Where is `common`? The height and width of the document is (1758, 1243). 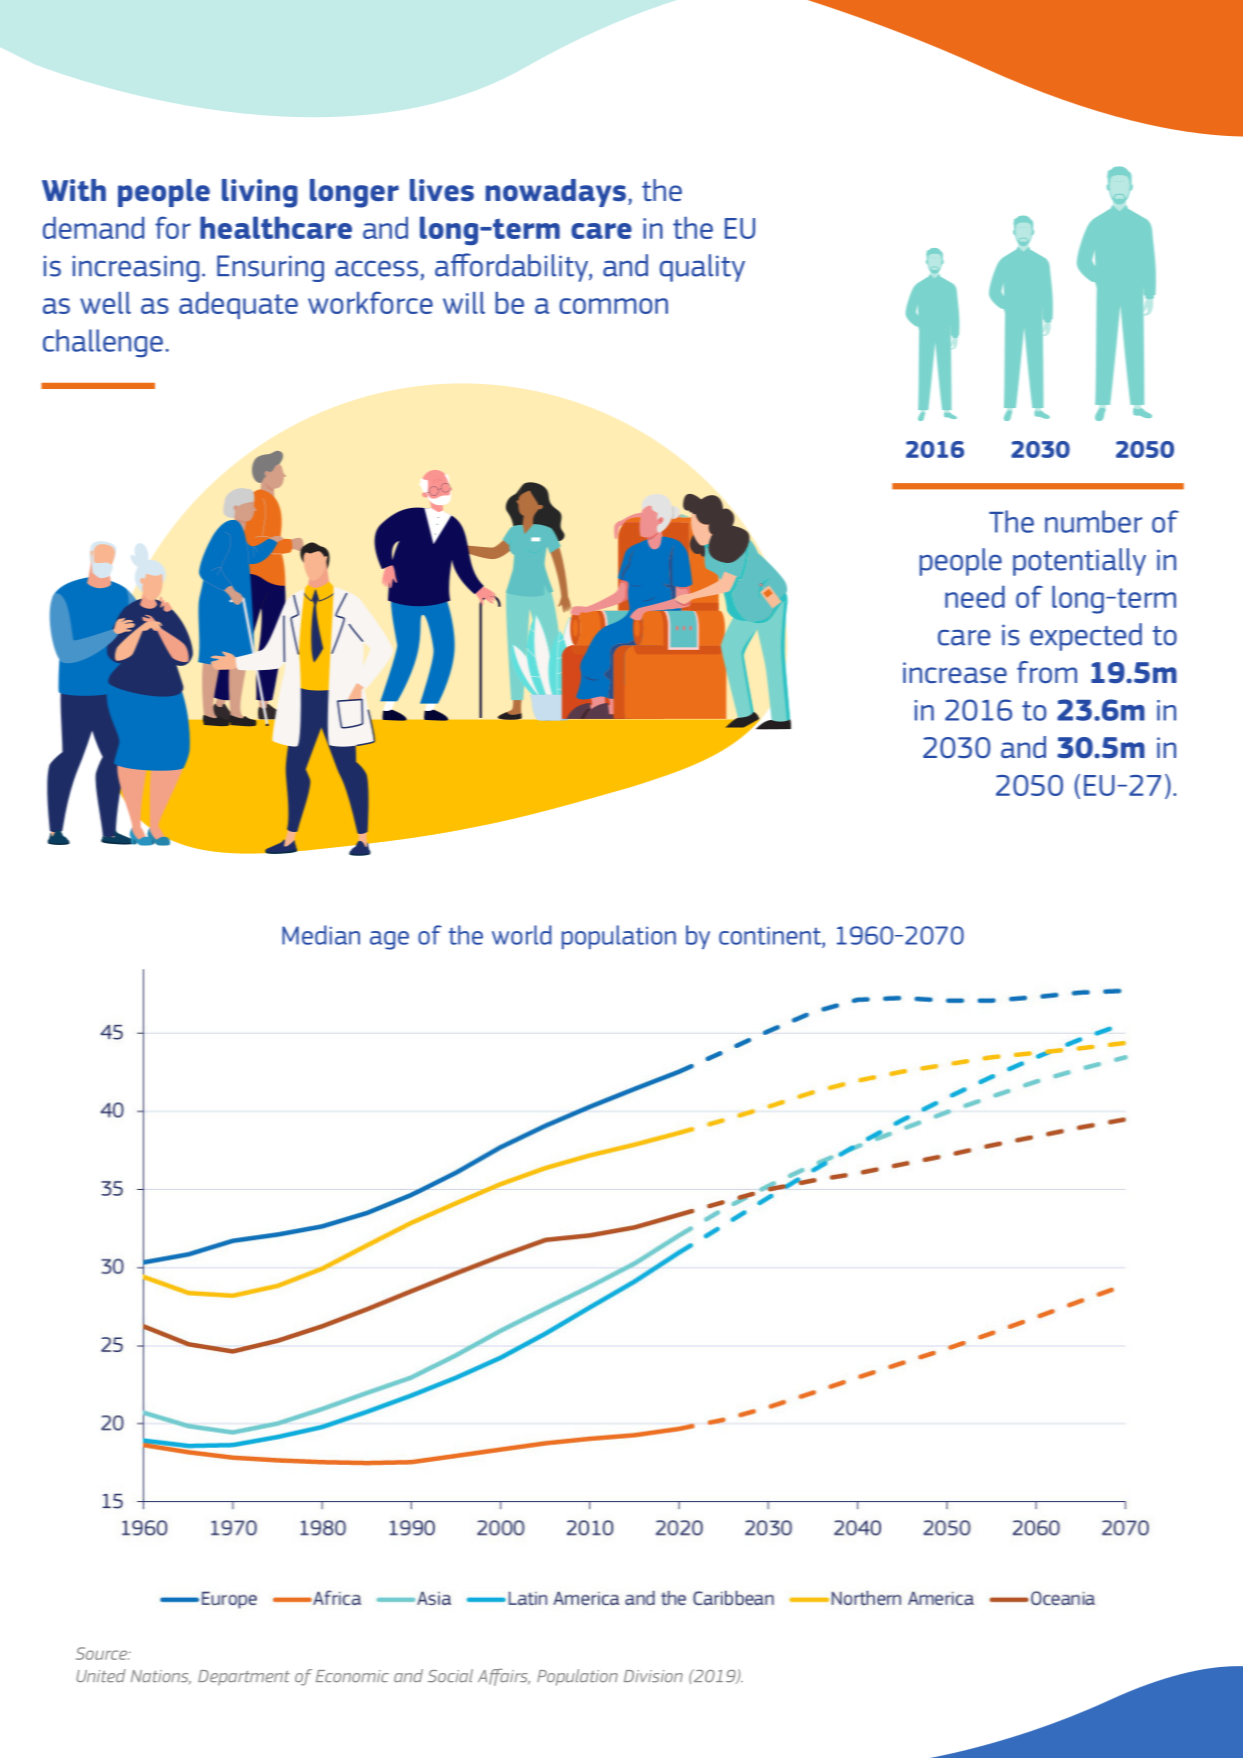 common is located at coordinates (613, 306).
